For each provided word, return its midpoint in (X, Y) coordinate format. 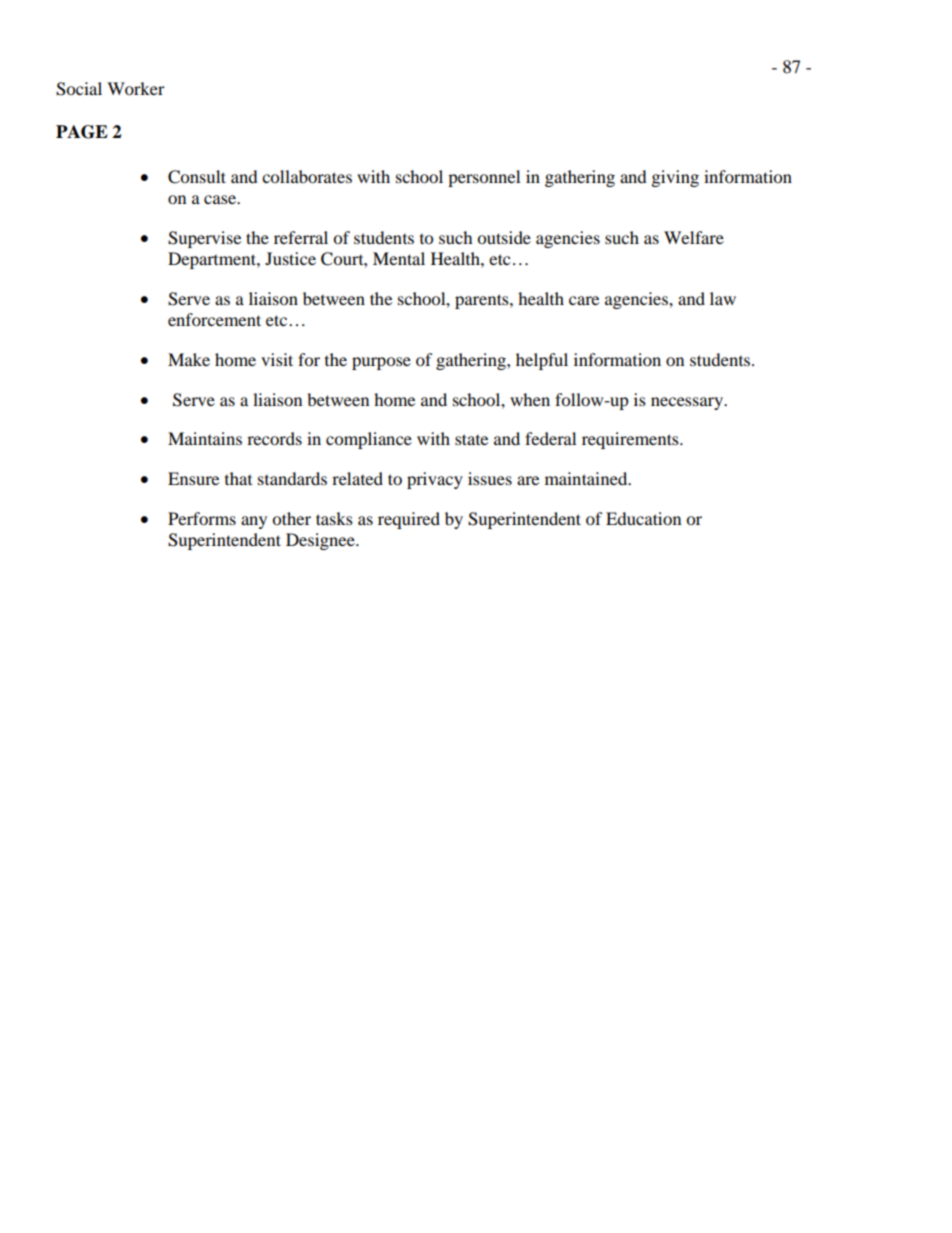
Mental (399, 258)
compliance (369, 440)
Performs (202, 518)
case (221, 199)
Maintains (205, 438)
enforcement (214, 319)
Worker (136, 88)
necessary (688, 403)
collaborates (307, 176)
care (584, 300)
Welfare (694, 237)
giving (675, 178)
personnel (484, 178)
